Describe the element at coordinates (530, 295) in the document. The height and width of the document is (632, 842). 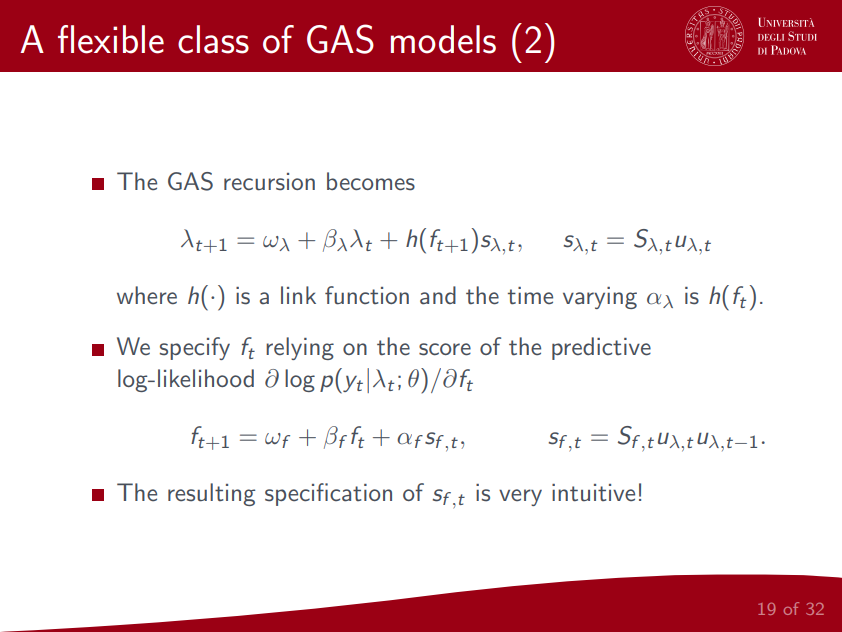
I see `time` at that location.
